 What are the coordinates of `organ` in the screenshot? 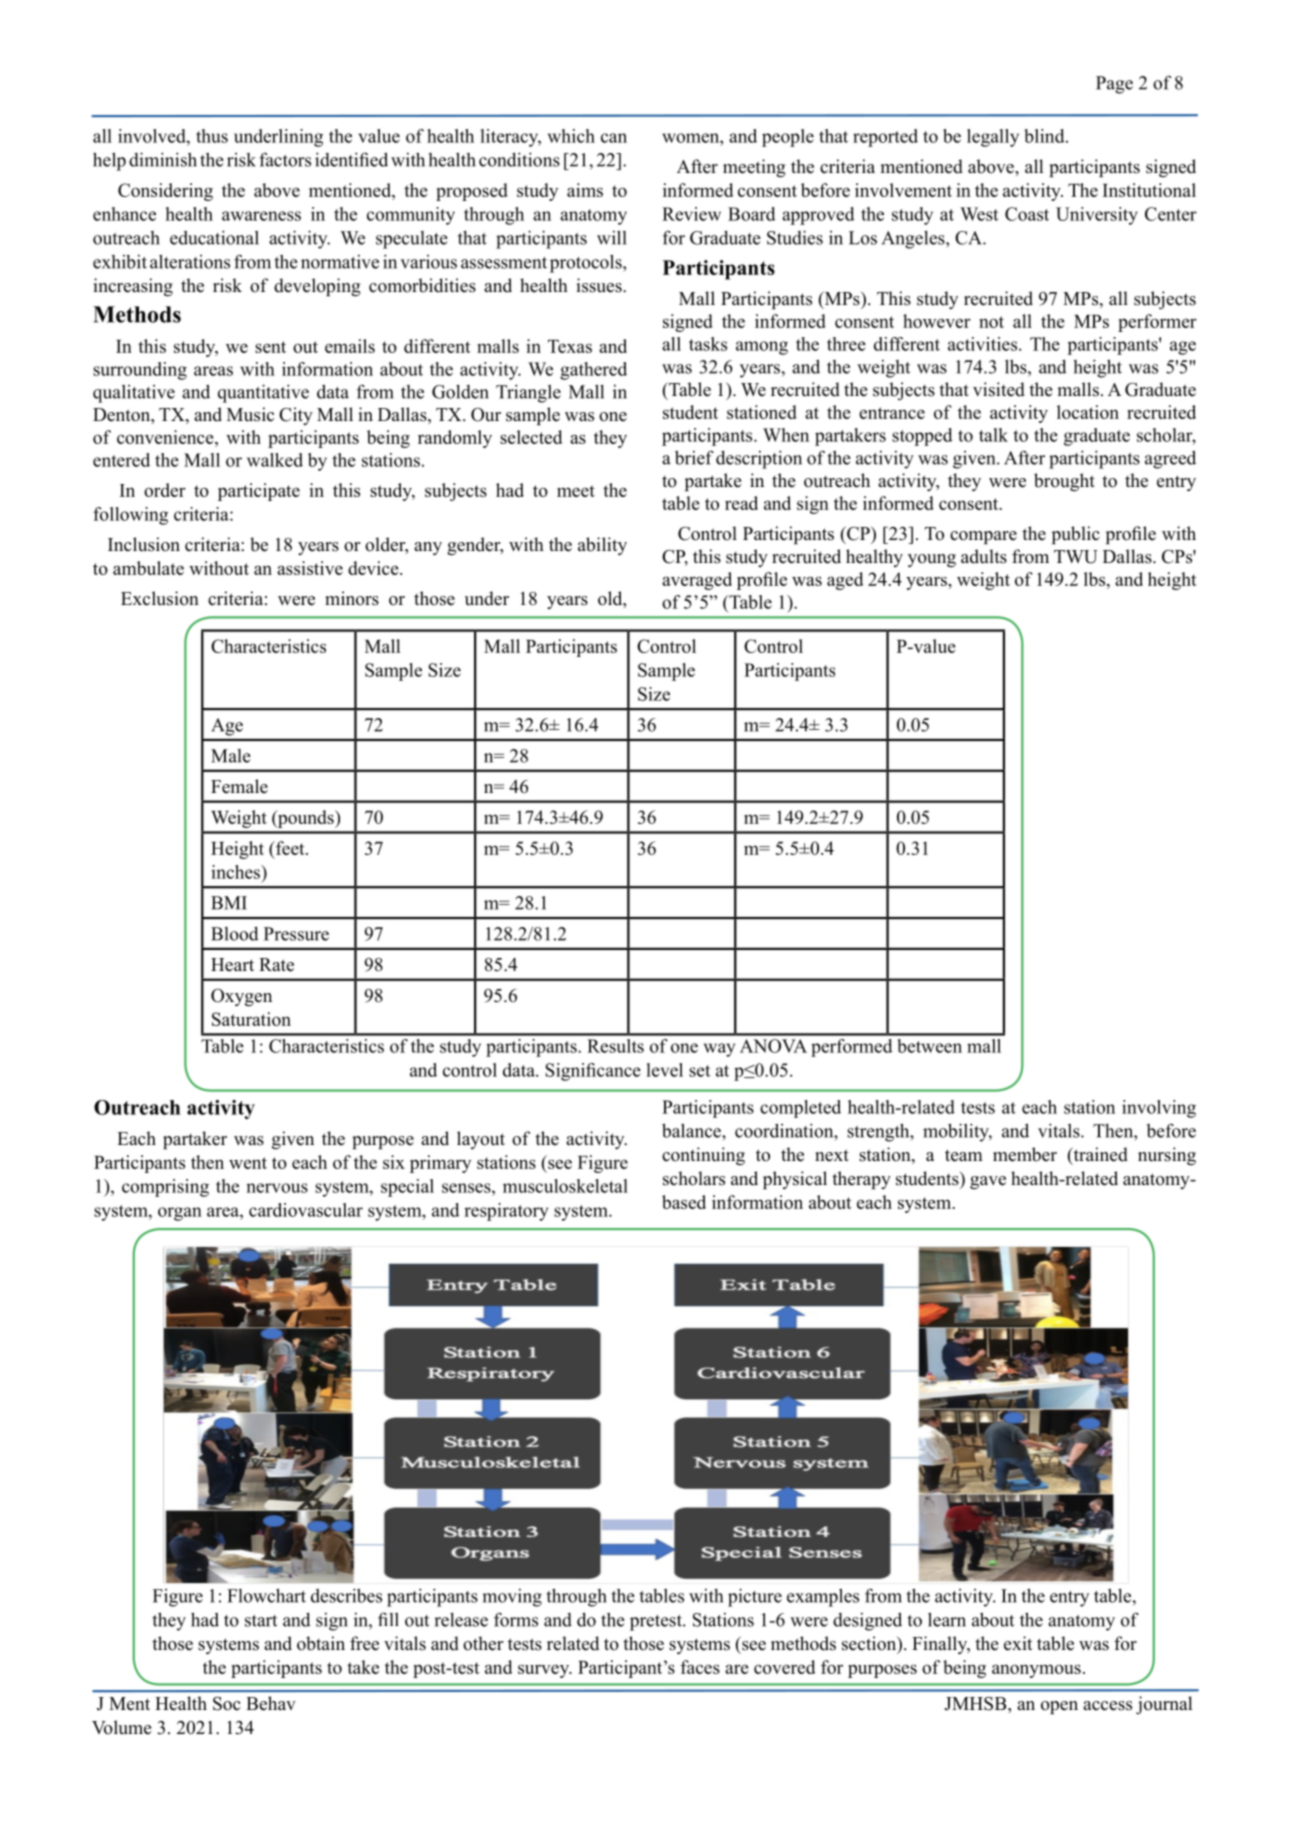 It's located at (180, 1214).
